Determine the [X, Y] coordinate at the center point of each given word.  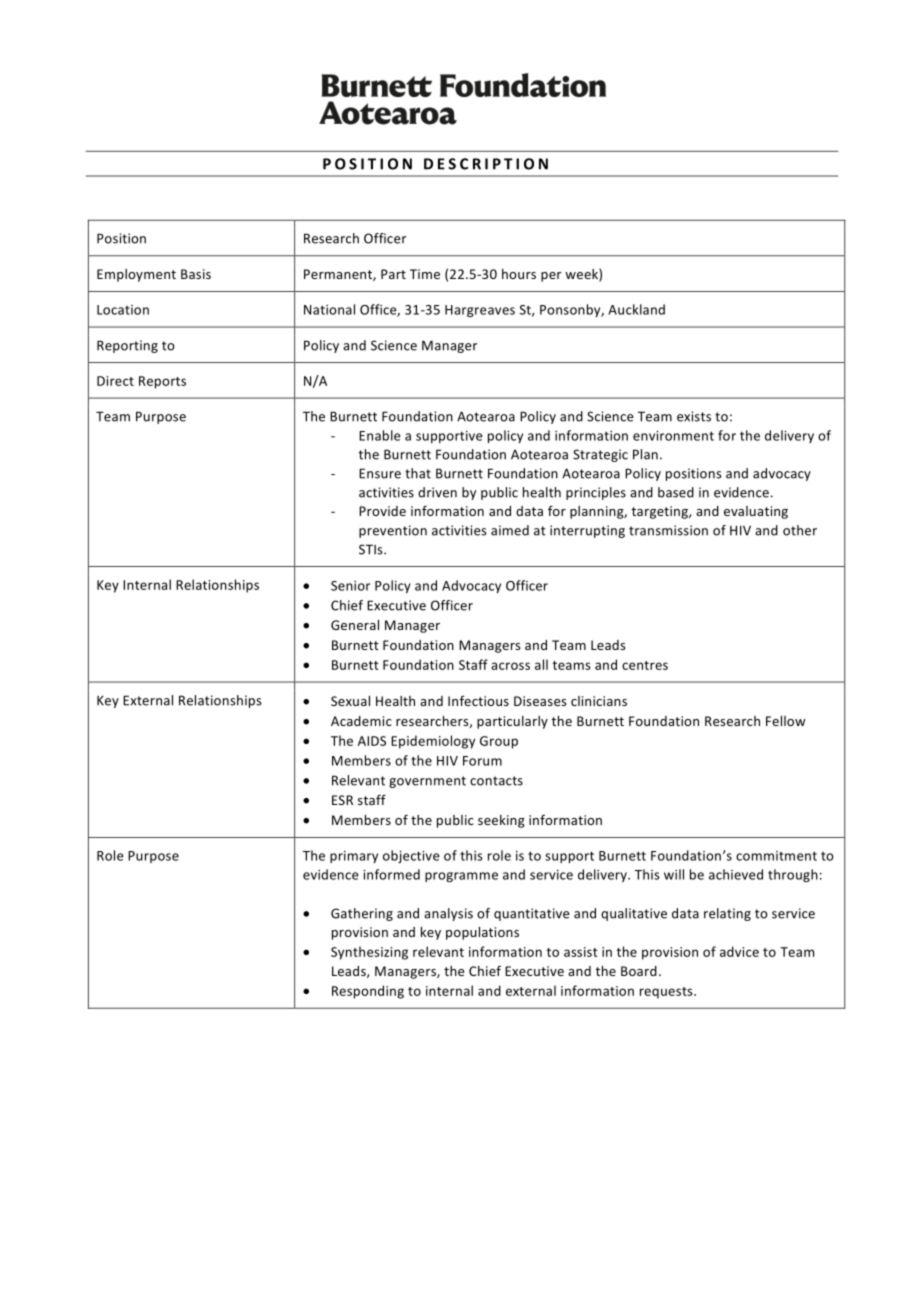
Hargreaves [480, 311]
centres [645, 665]
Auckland [636, 309]
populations [482, 933]
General [355, 625]
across [510, 666]
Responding [368, 992]
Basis [196, 274]
